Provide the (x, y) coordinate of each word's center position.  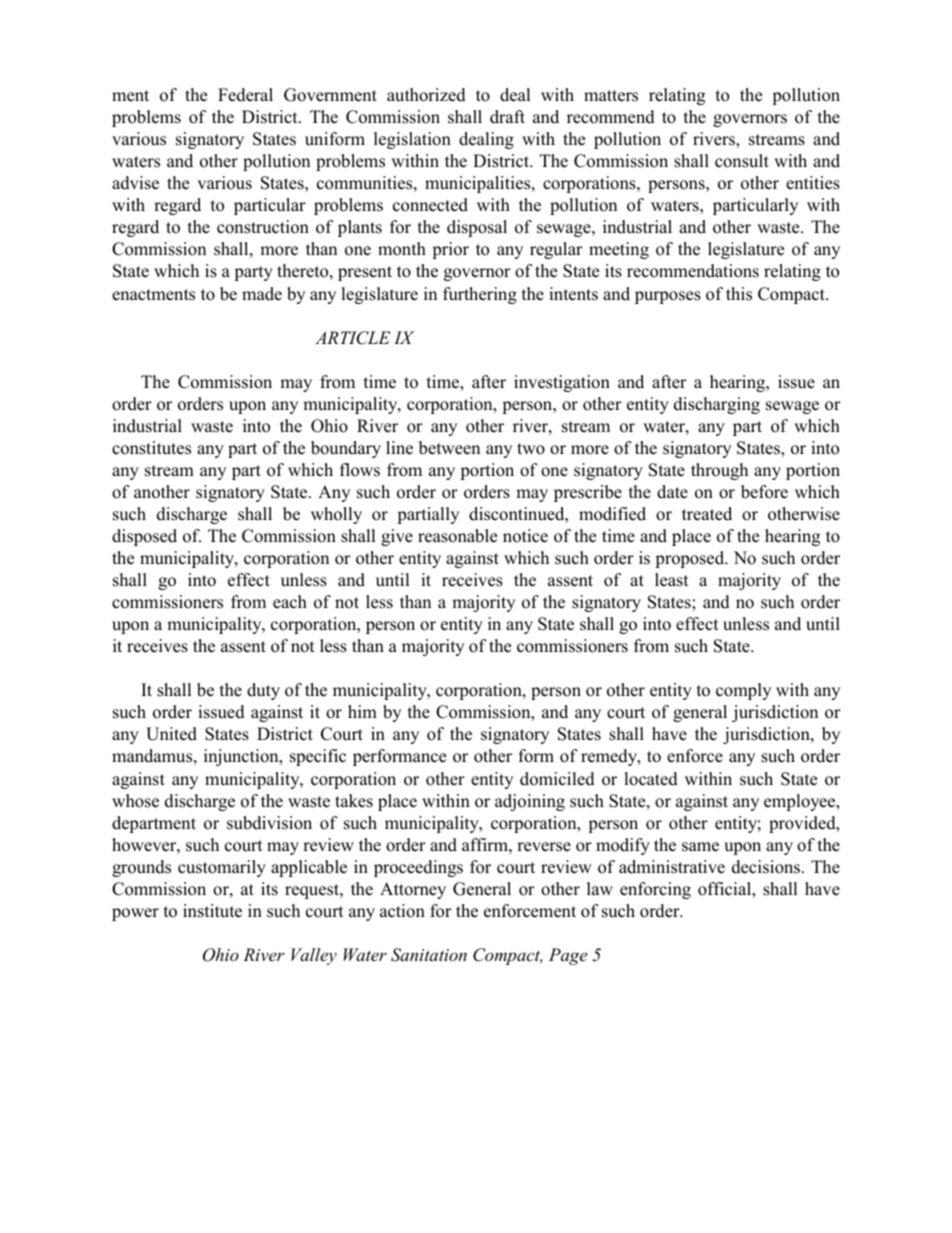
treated (707, 514)
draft (507, 117)
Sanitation (429, 955)
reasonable (457, 536)
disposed (144, 537)
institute (212, 911)
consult (742, 161)
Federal (245, 95)
